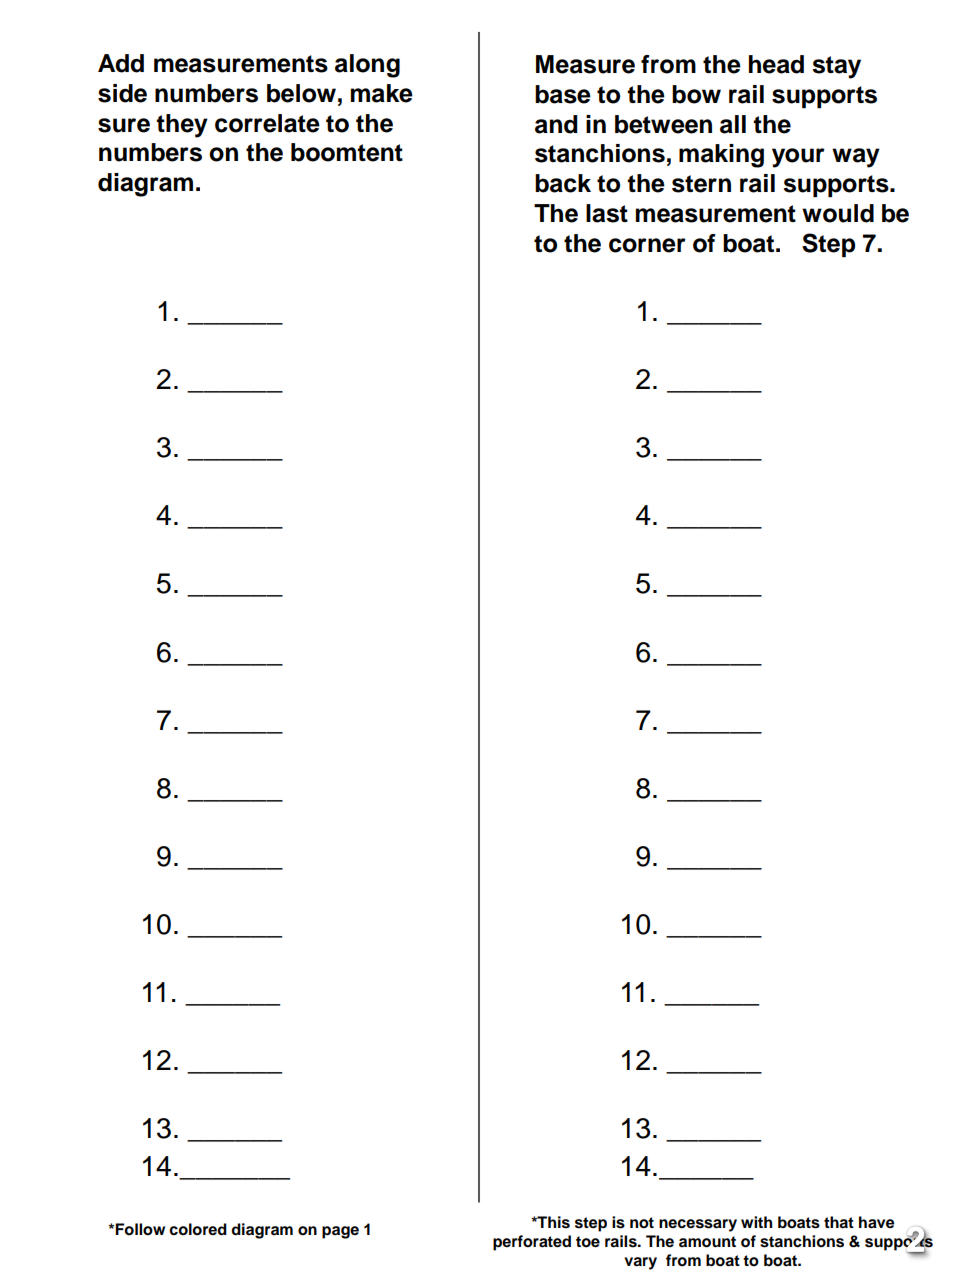  Describe the element at coordinates (563, 94) in the image. I see `base` at that location.
